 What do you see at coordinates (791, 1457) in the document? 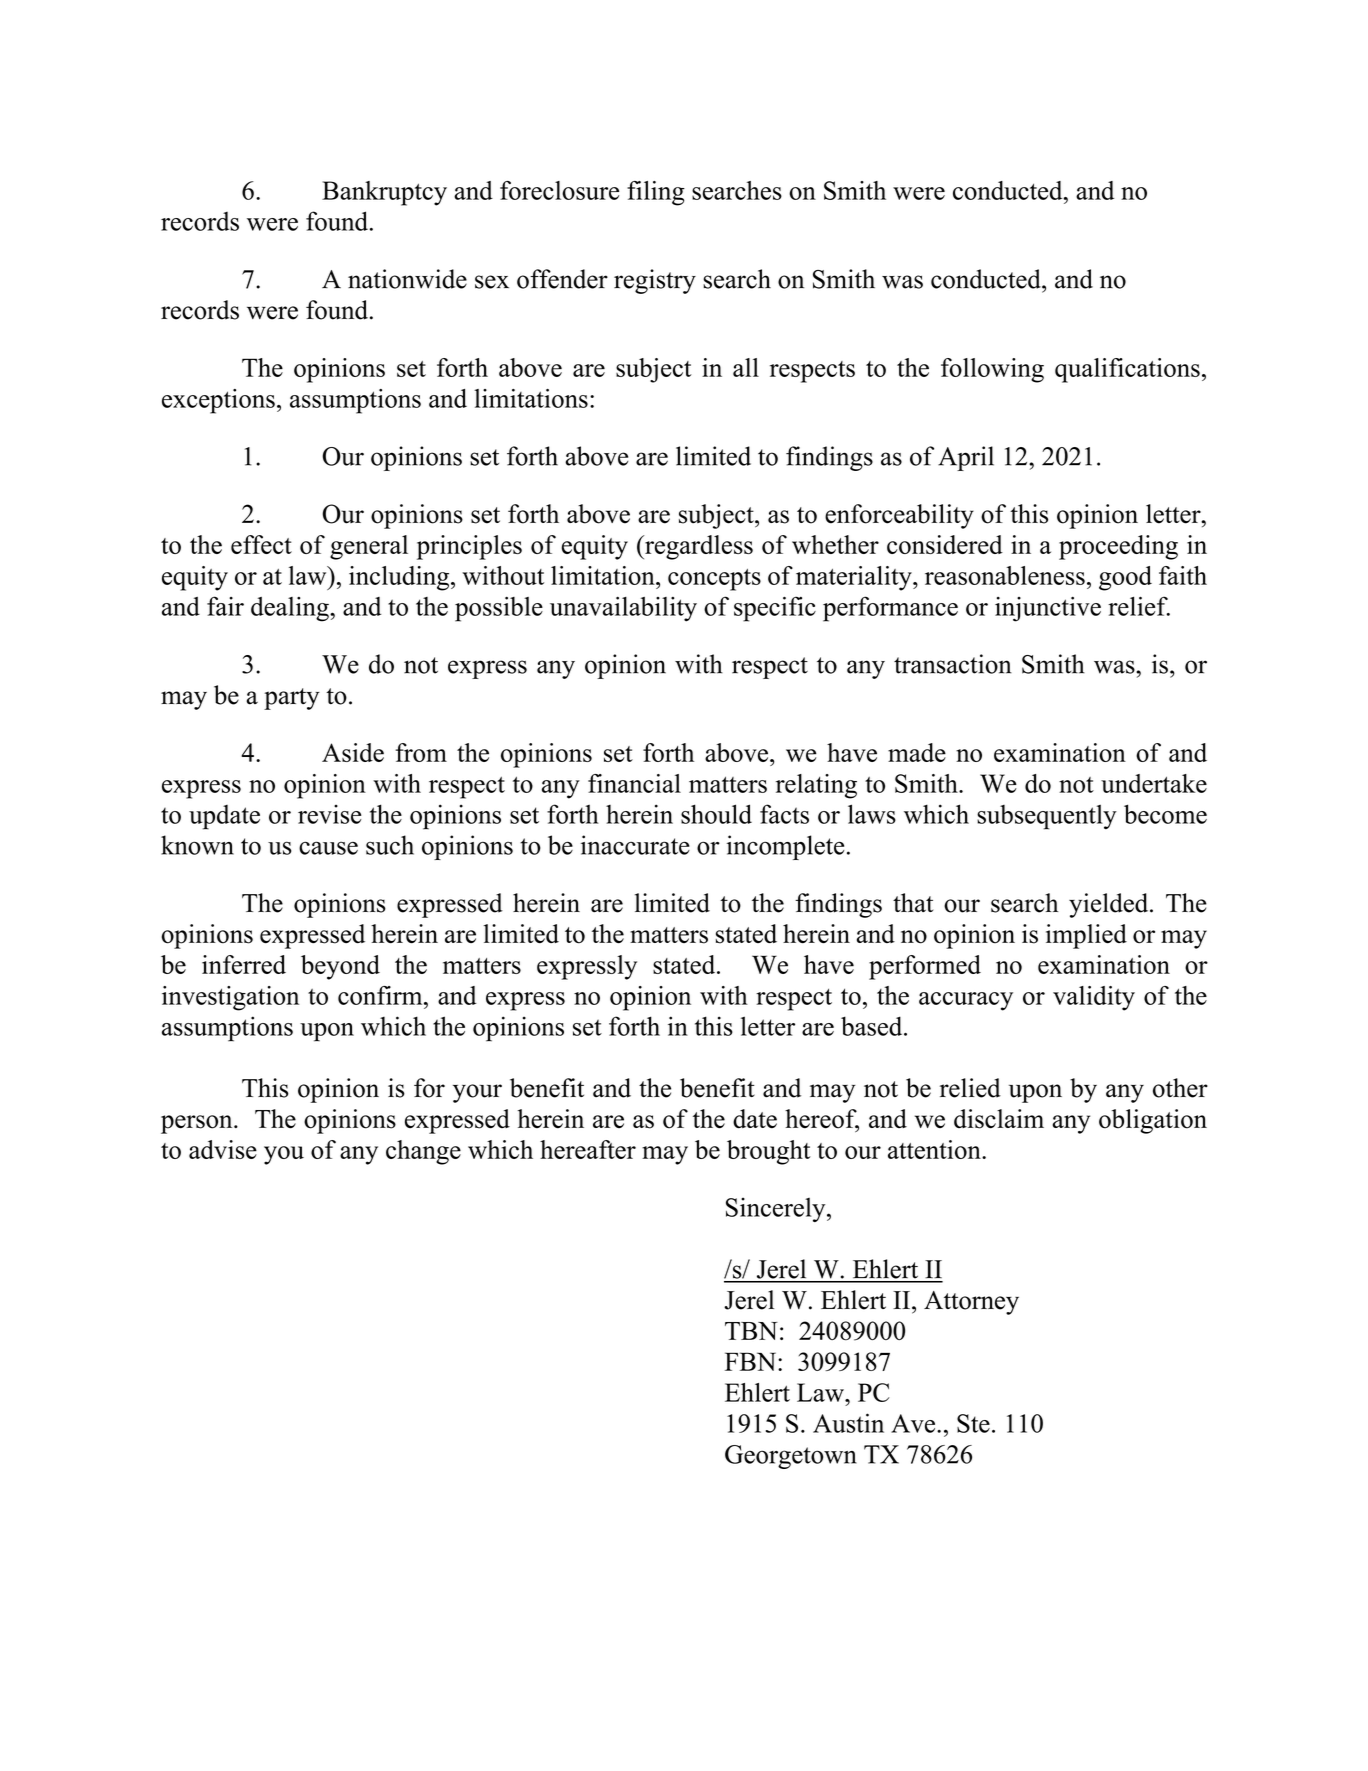
I see `Georgetown` at bounding box center [791, 1457].
